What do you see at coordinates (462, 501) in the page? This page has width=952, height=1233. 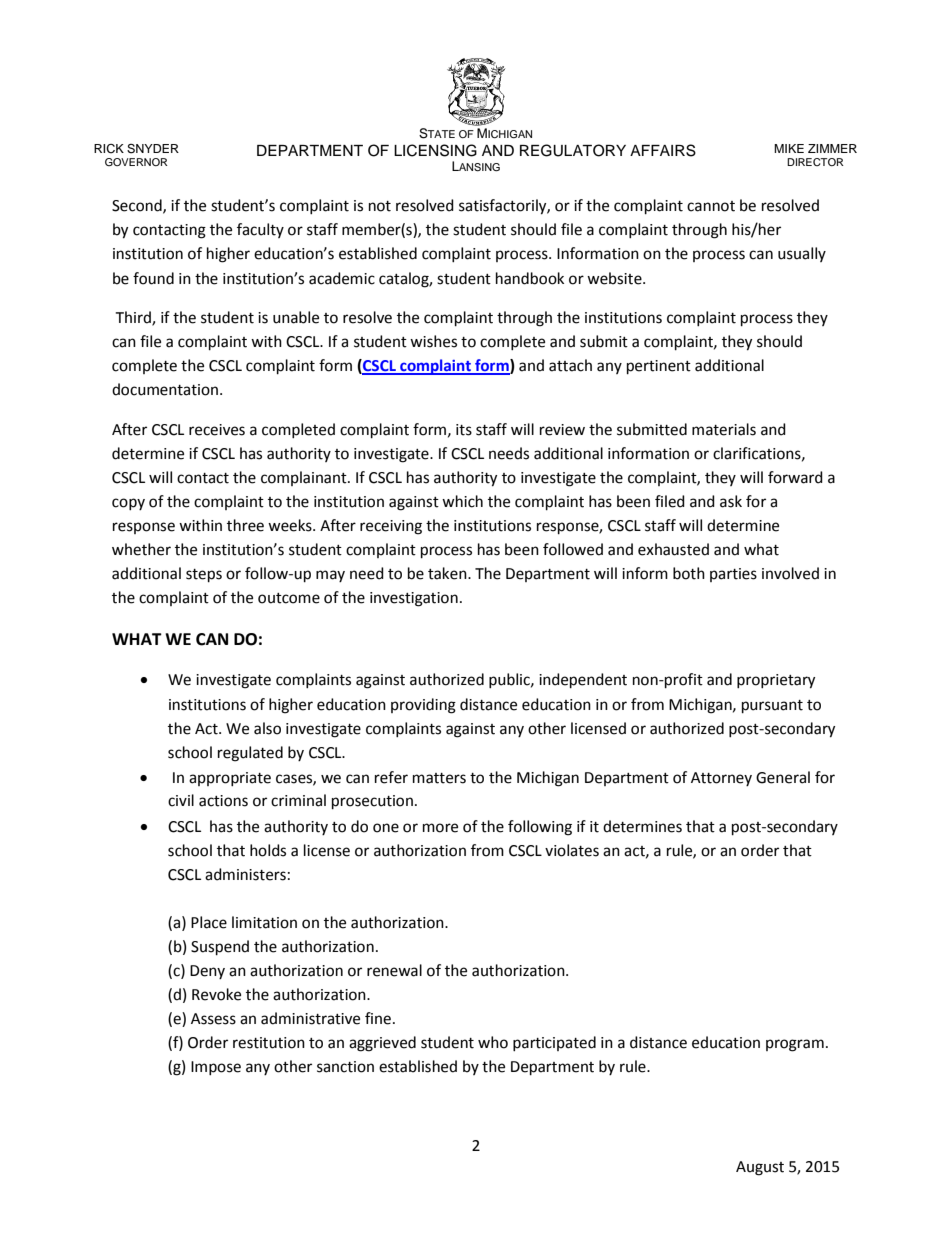 I see `which` at bounding box center [462, 501].
